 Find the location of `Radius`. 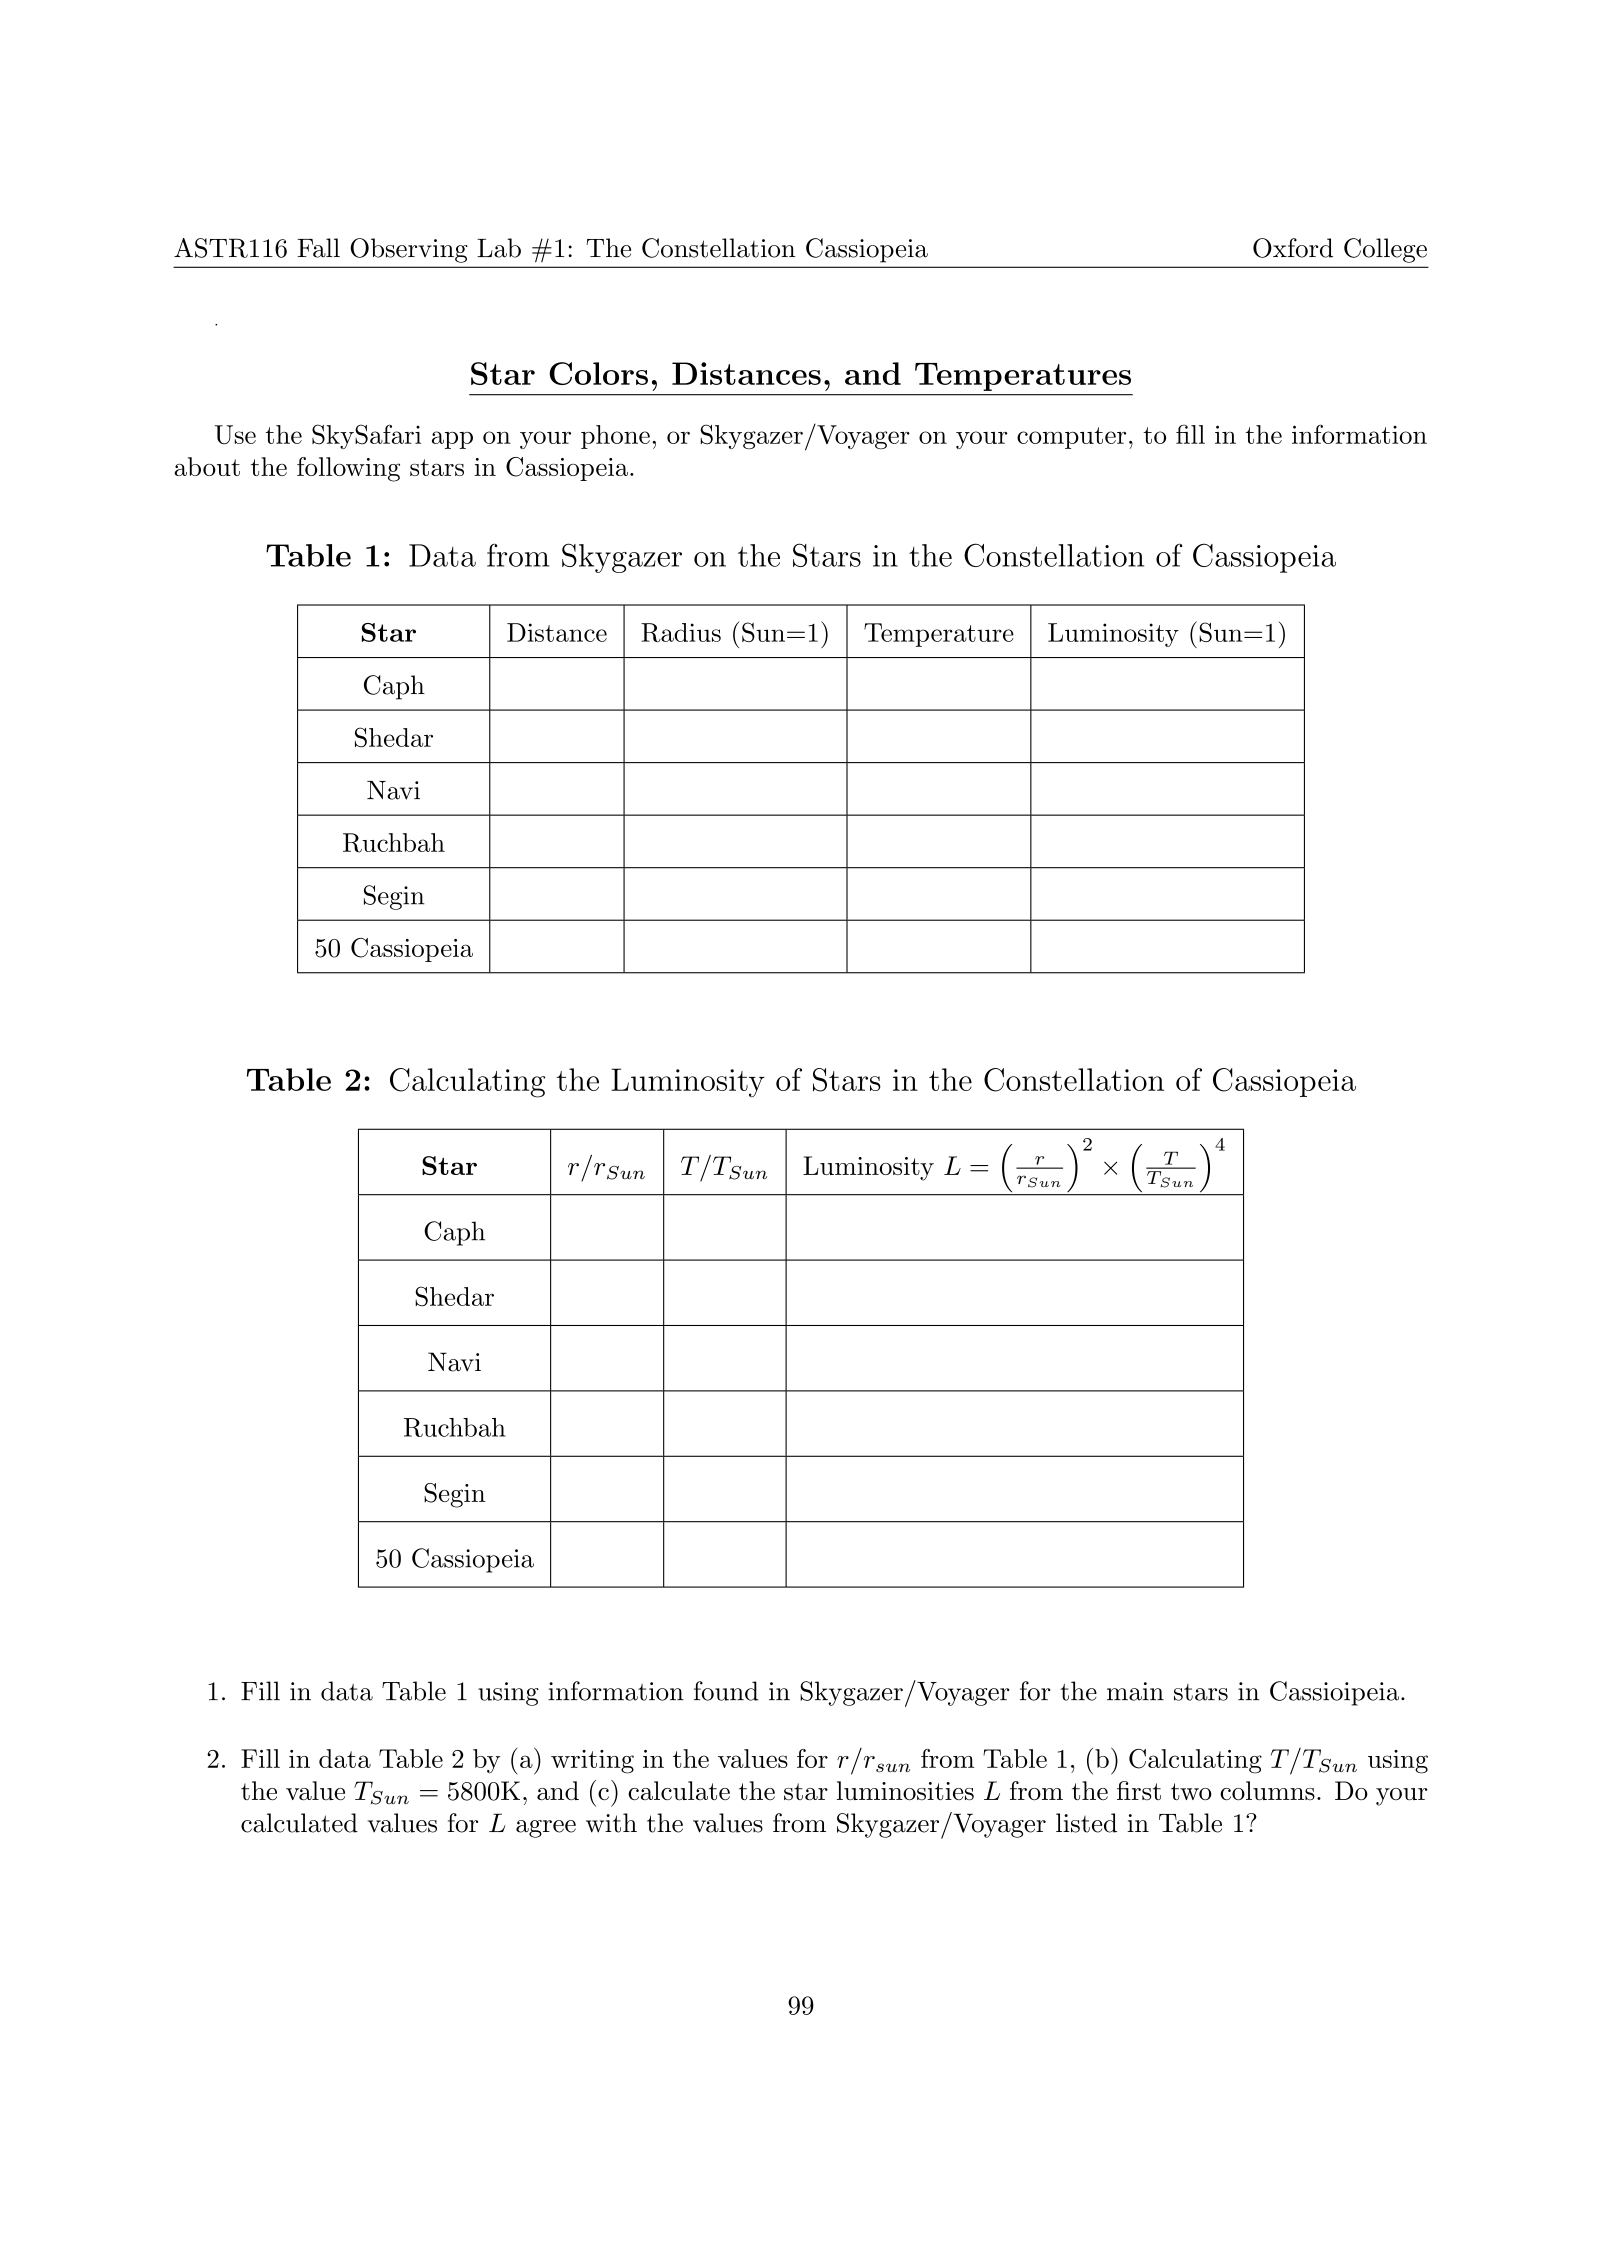

Radius is located at coordinates (681, 632).
